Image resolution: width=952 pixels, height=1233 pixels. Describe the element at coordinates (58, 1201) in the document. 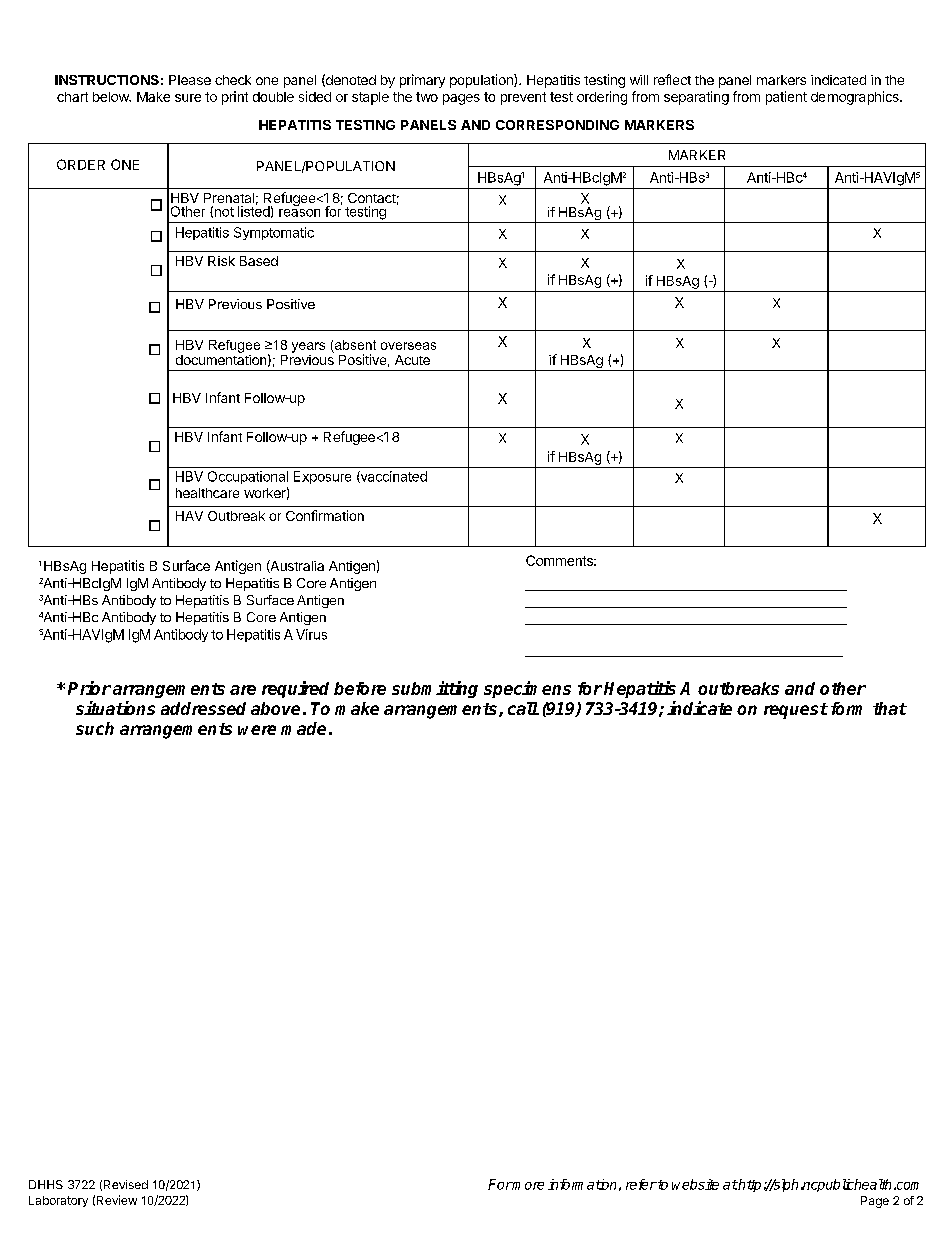

I see `Laboratory` at that location.
